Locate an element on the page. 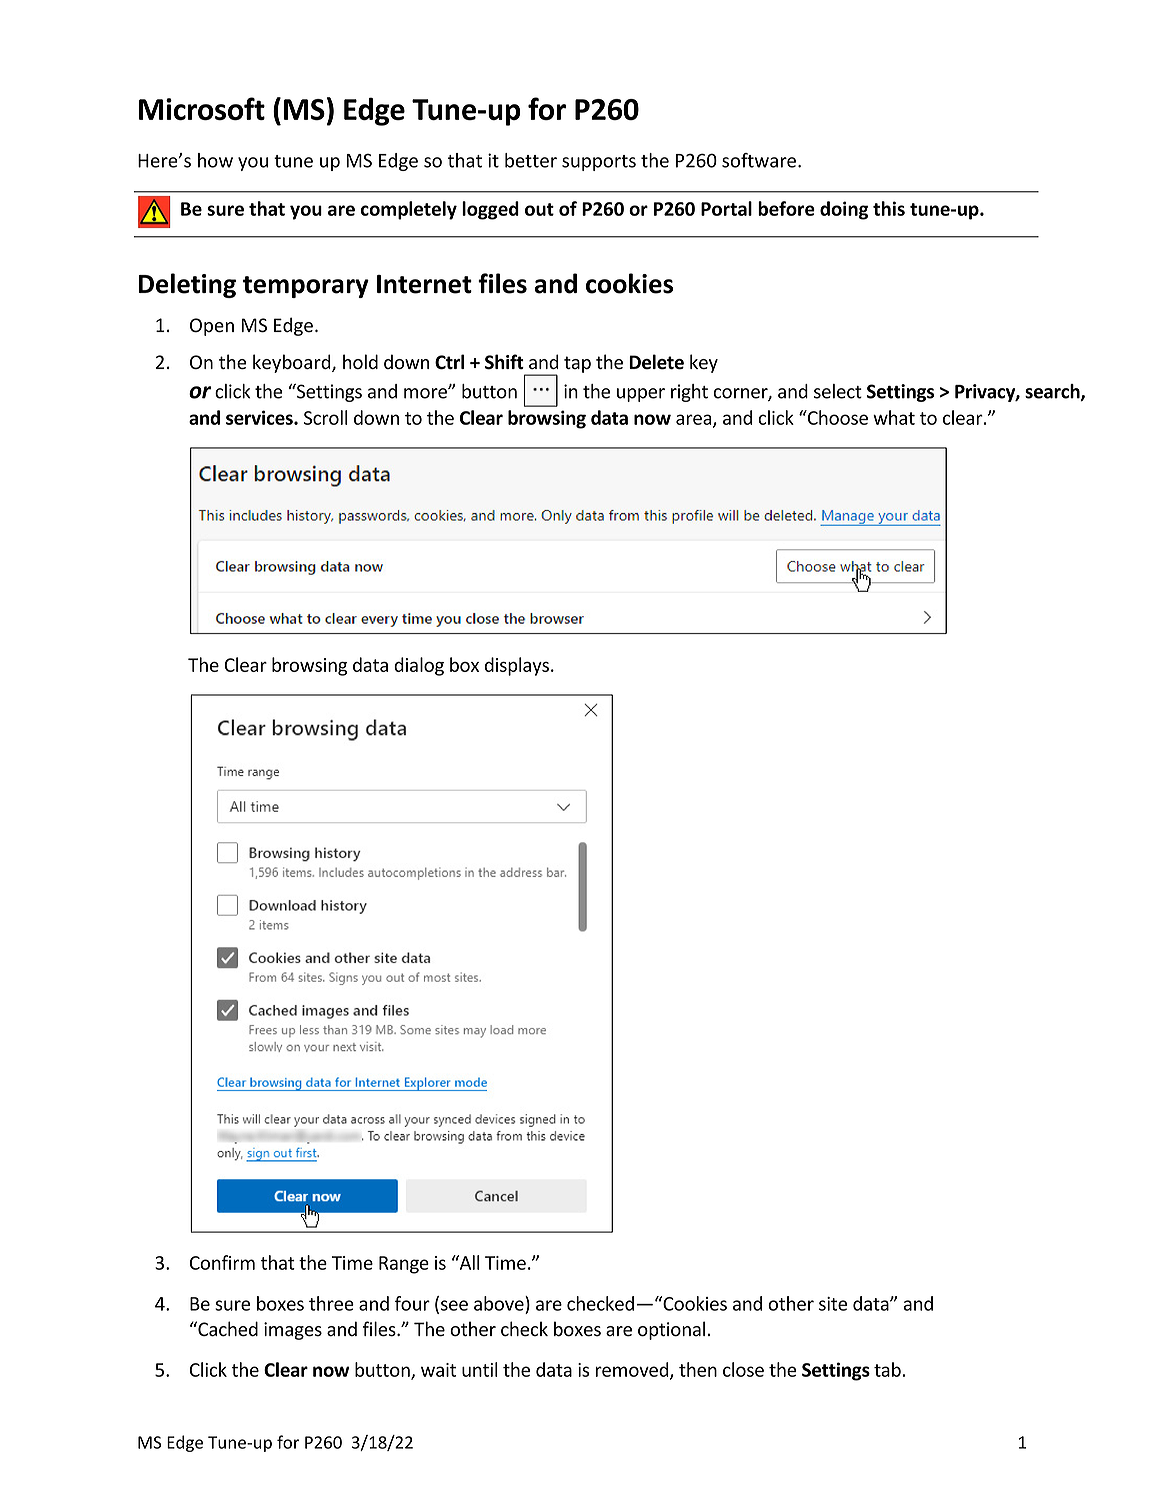  optional is located at coordinates (671, 1330).
